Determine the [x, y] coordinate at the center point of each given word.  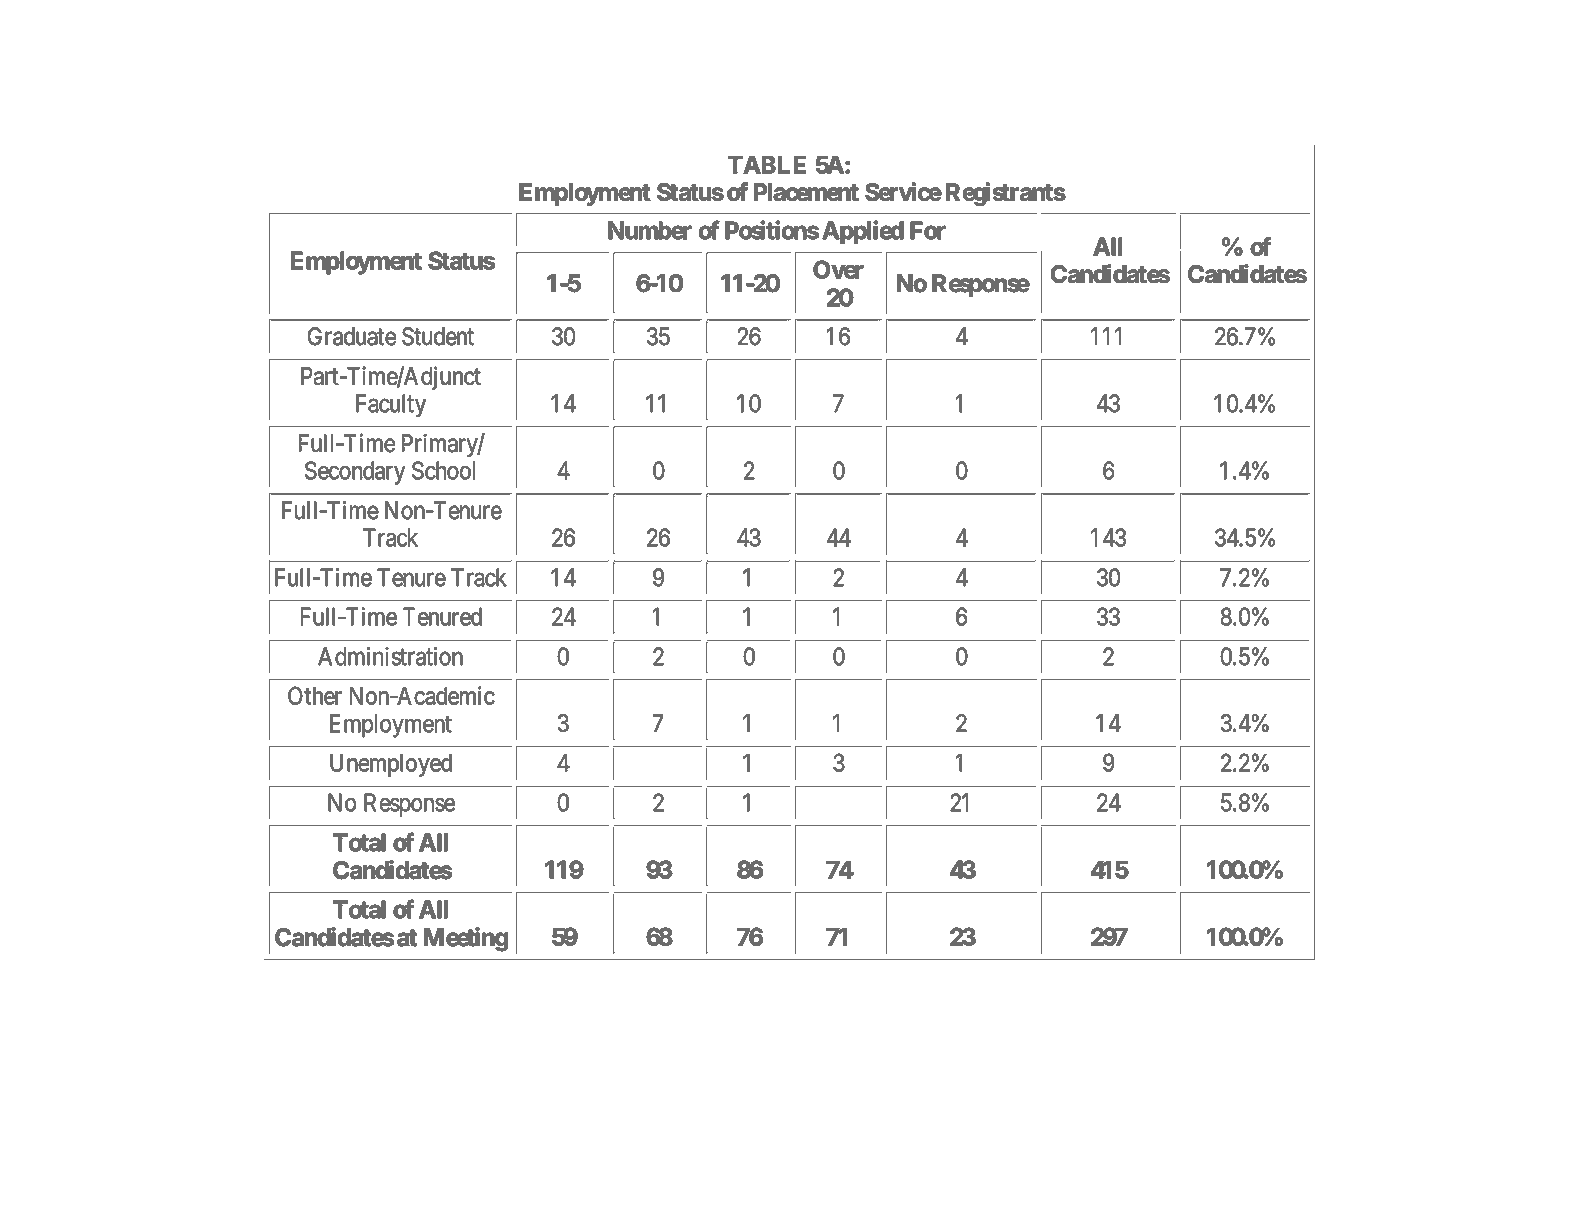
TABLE [767, 165]
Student [438, 336]
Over [838, 269]
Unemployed [391, 765]
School [443, 470]
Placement [806, 192]
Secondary [355, 473]
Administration [390, 656]
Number [649, 230]
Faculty [391, 405]
